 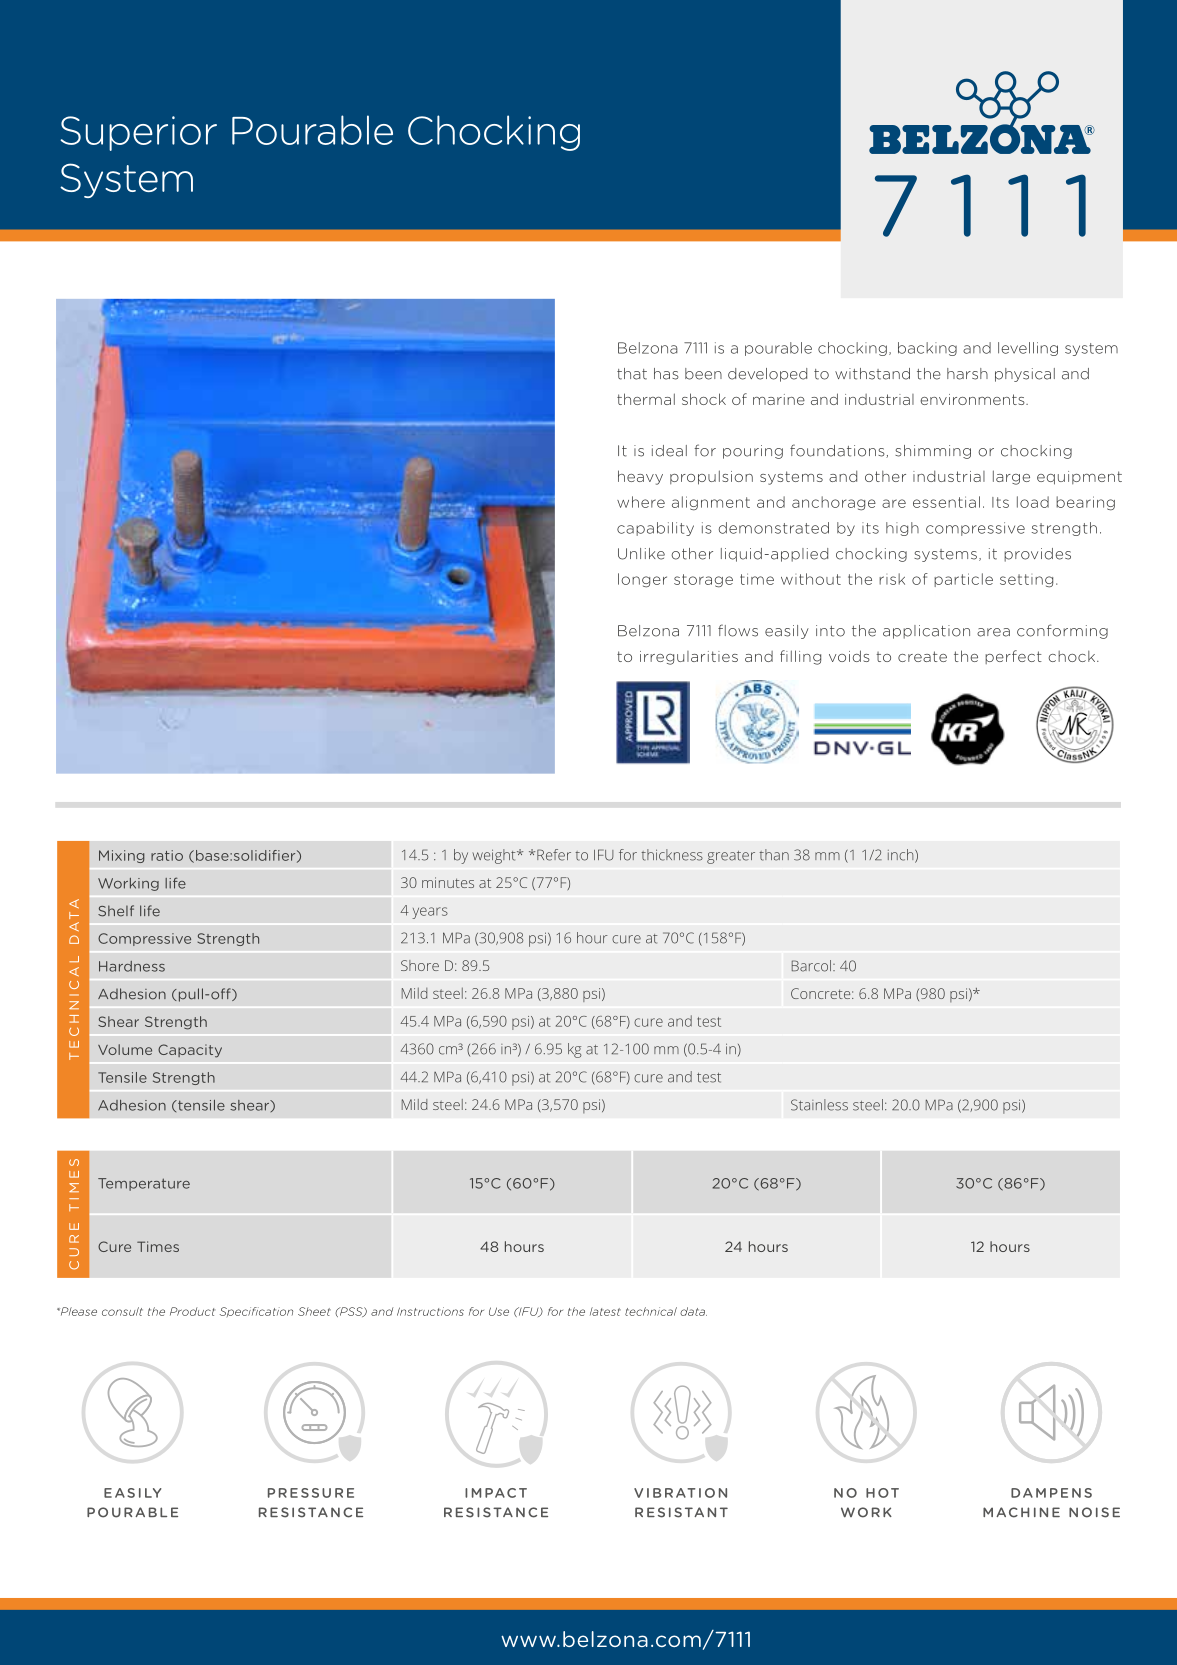 I want to click on Refer, so click(x=554, y=855).
